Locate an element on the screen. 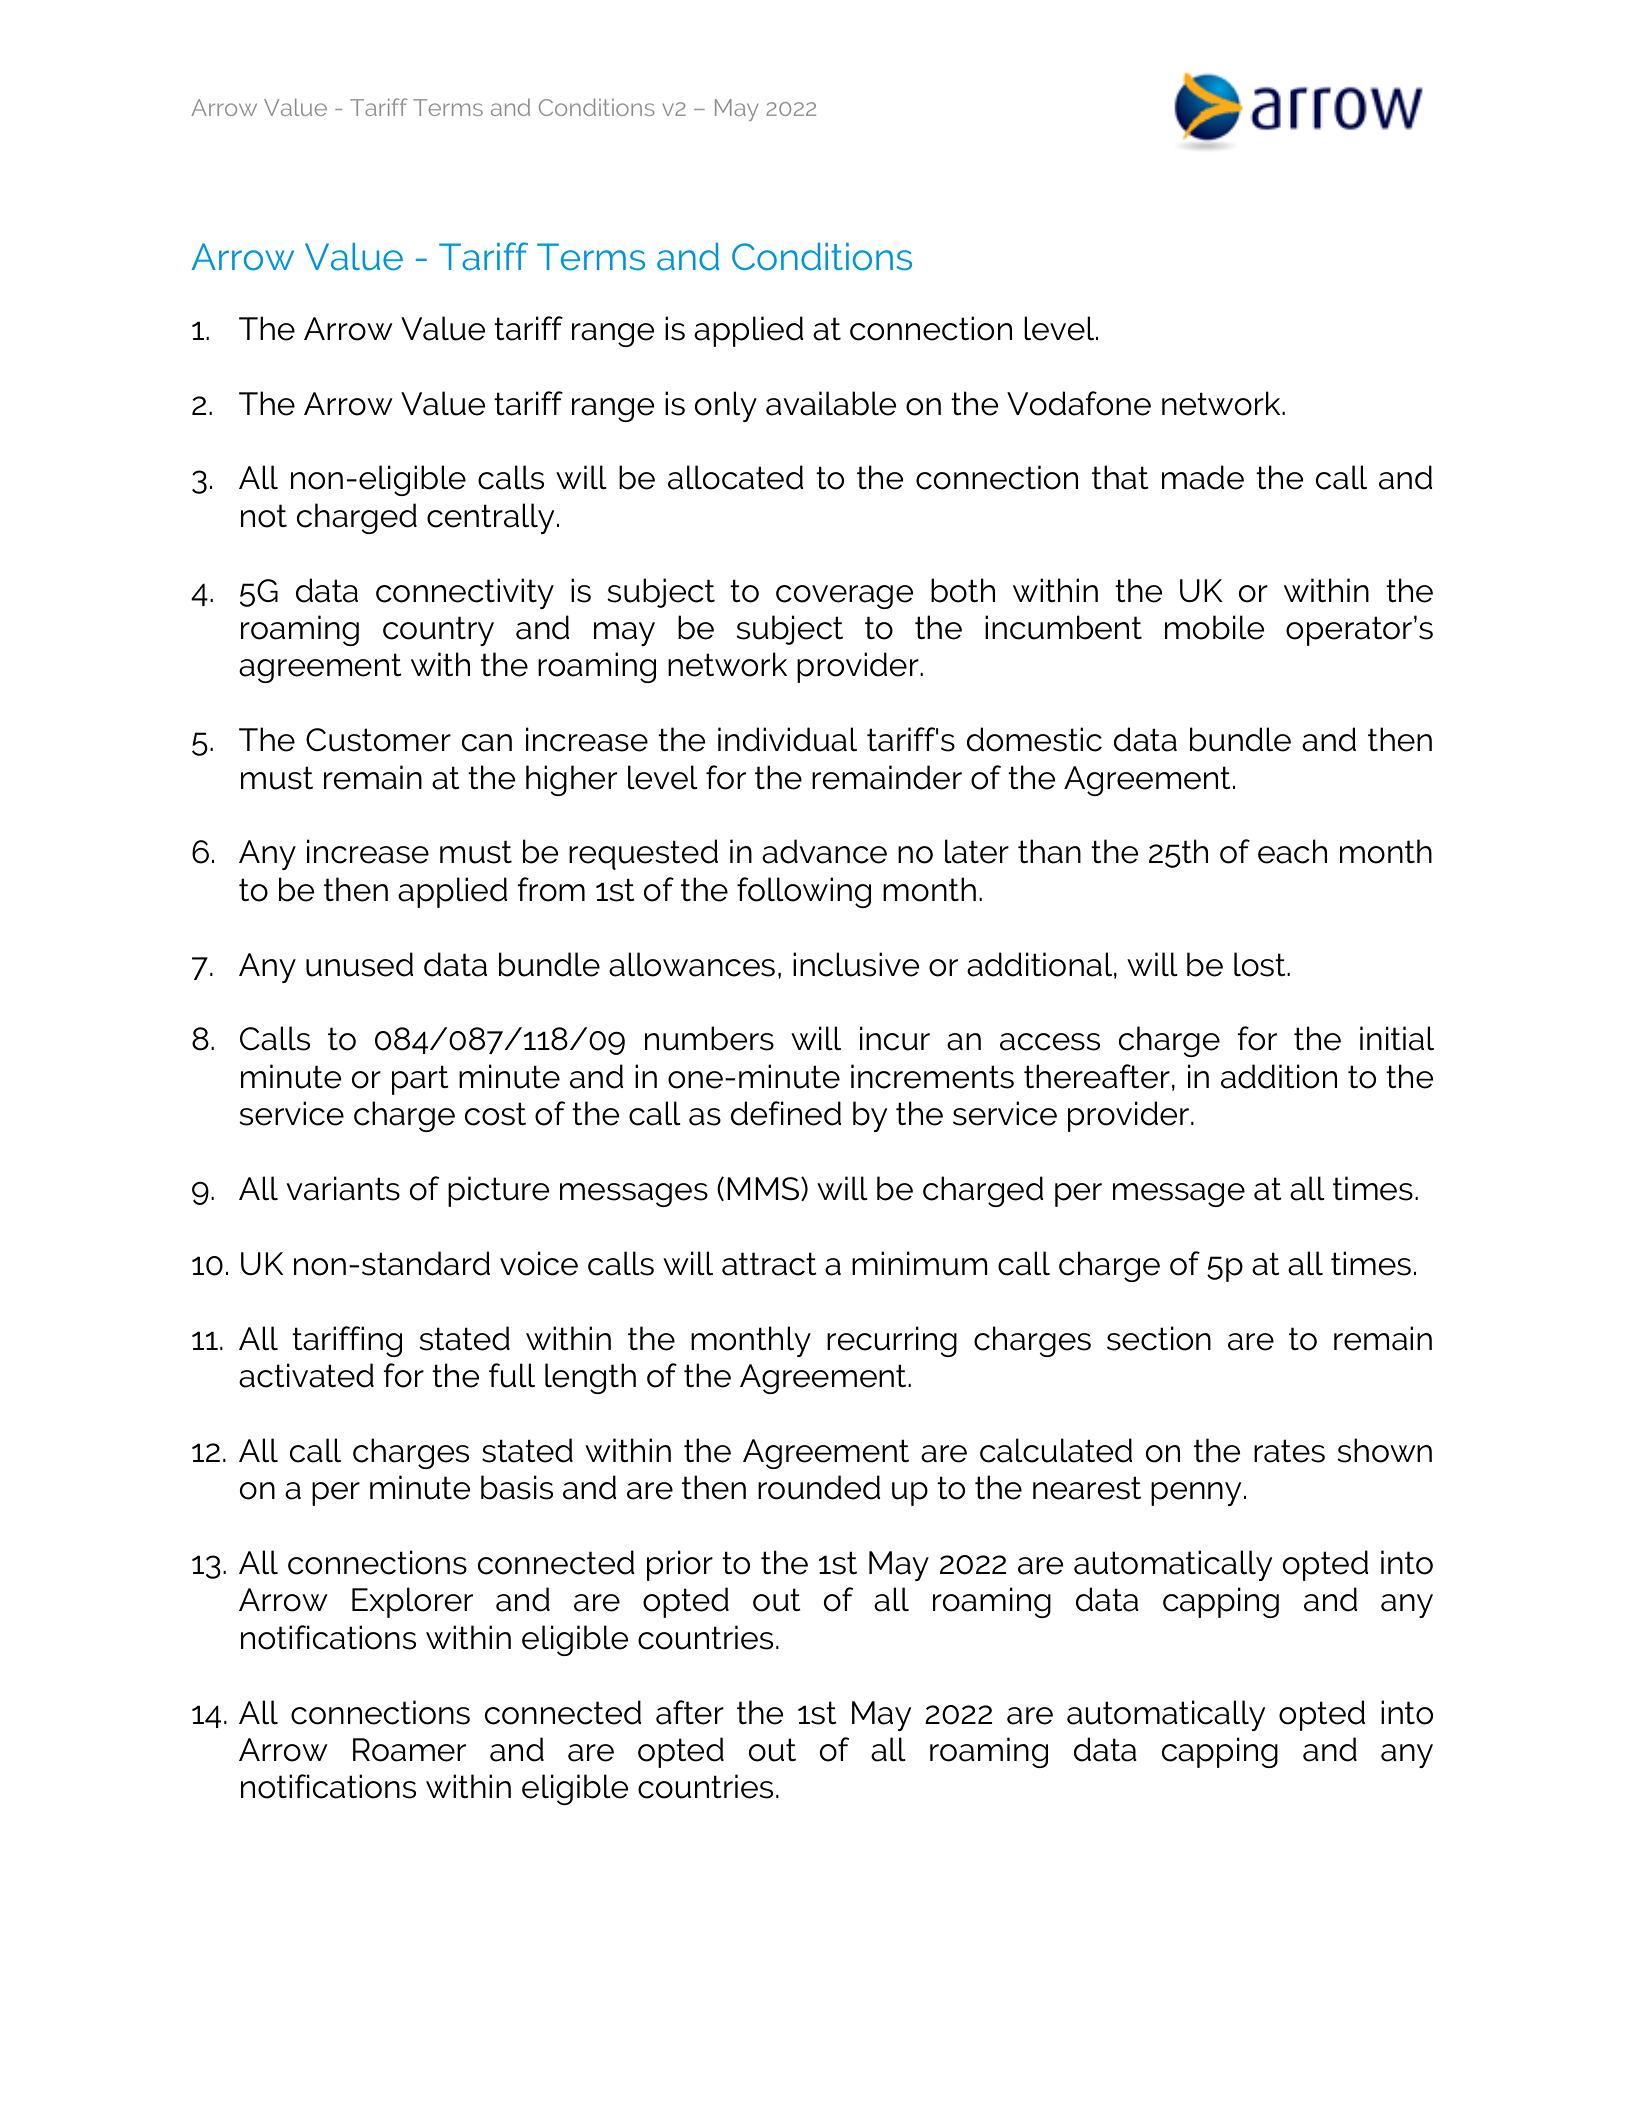 This screenshot has width=1625, height=2103. Explorer is located at coordinates (412, 1602).
